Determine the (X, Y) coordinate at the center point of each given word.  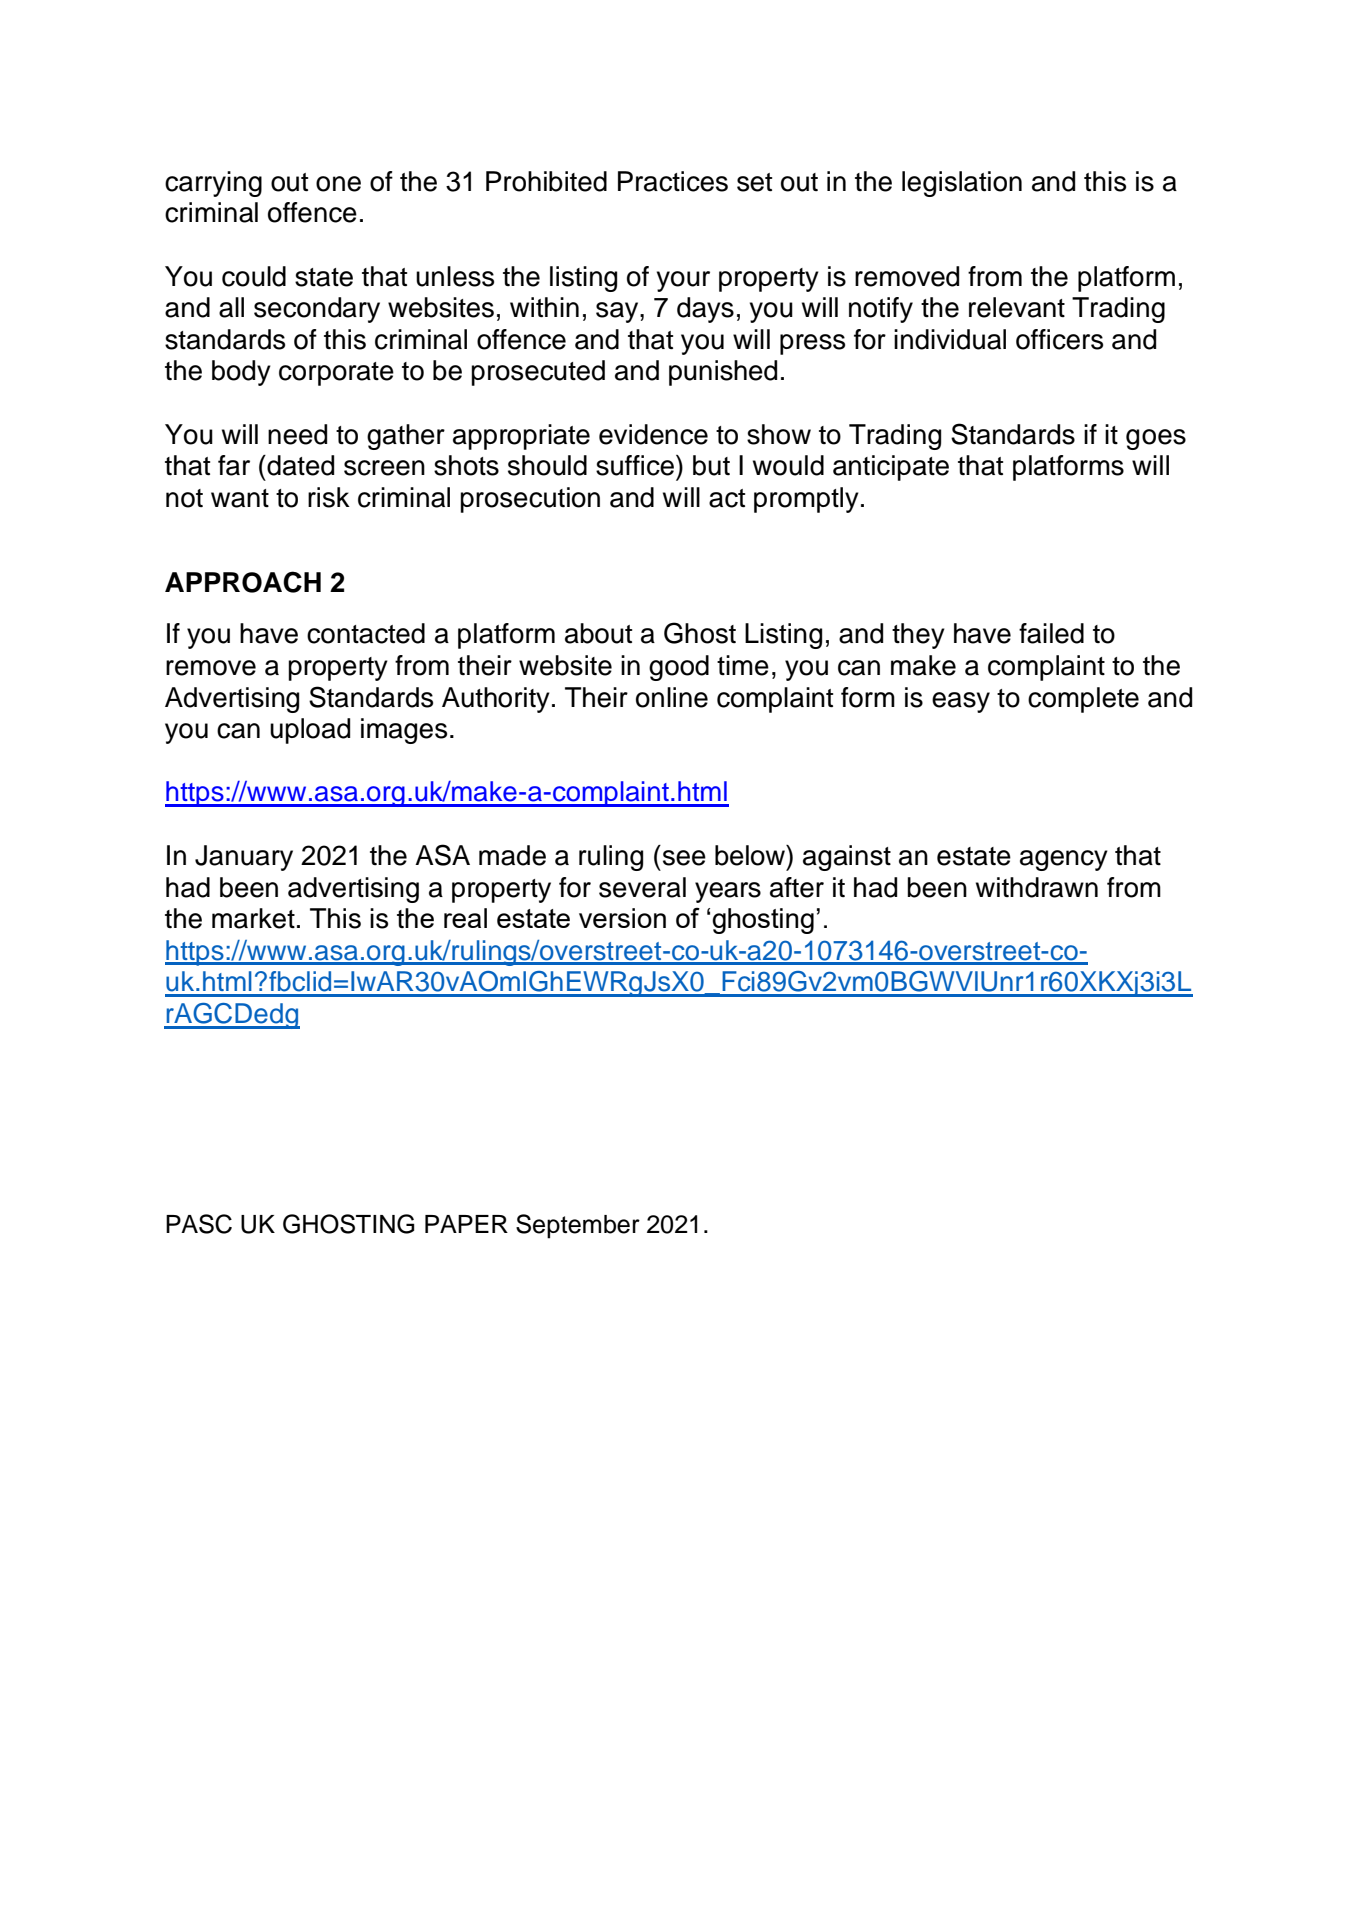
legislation (962, 184)
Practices (673, 181)
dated (299, 465)
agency (1064, 860)
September (578, 1226)
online (672, 697)
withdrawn (1037, 887)
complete (1083, 700)
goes (1156, 439)
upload (310, 731)
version (622, 918)
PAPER (466, 1224)
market (253, 918)
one (338, 184)
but (711, 465)
